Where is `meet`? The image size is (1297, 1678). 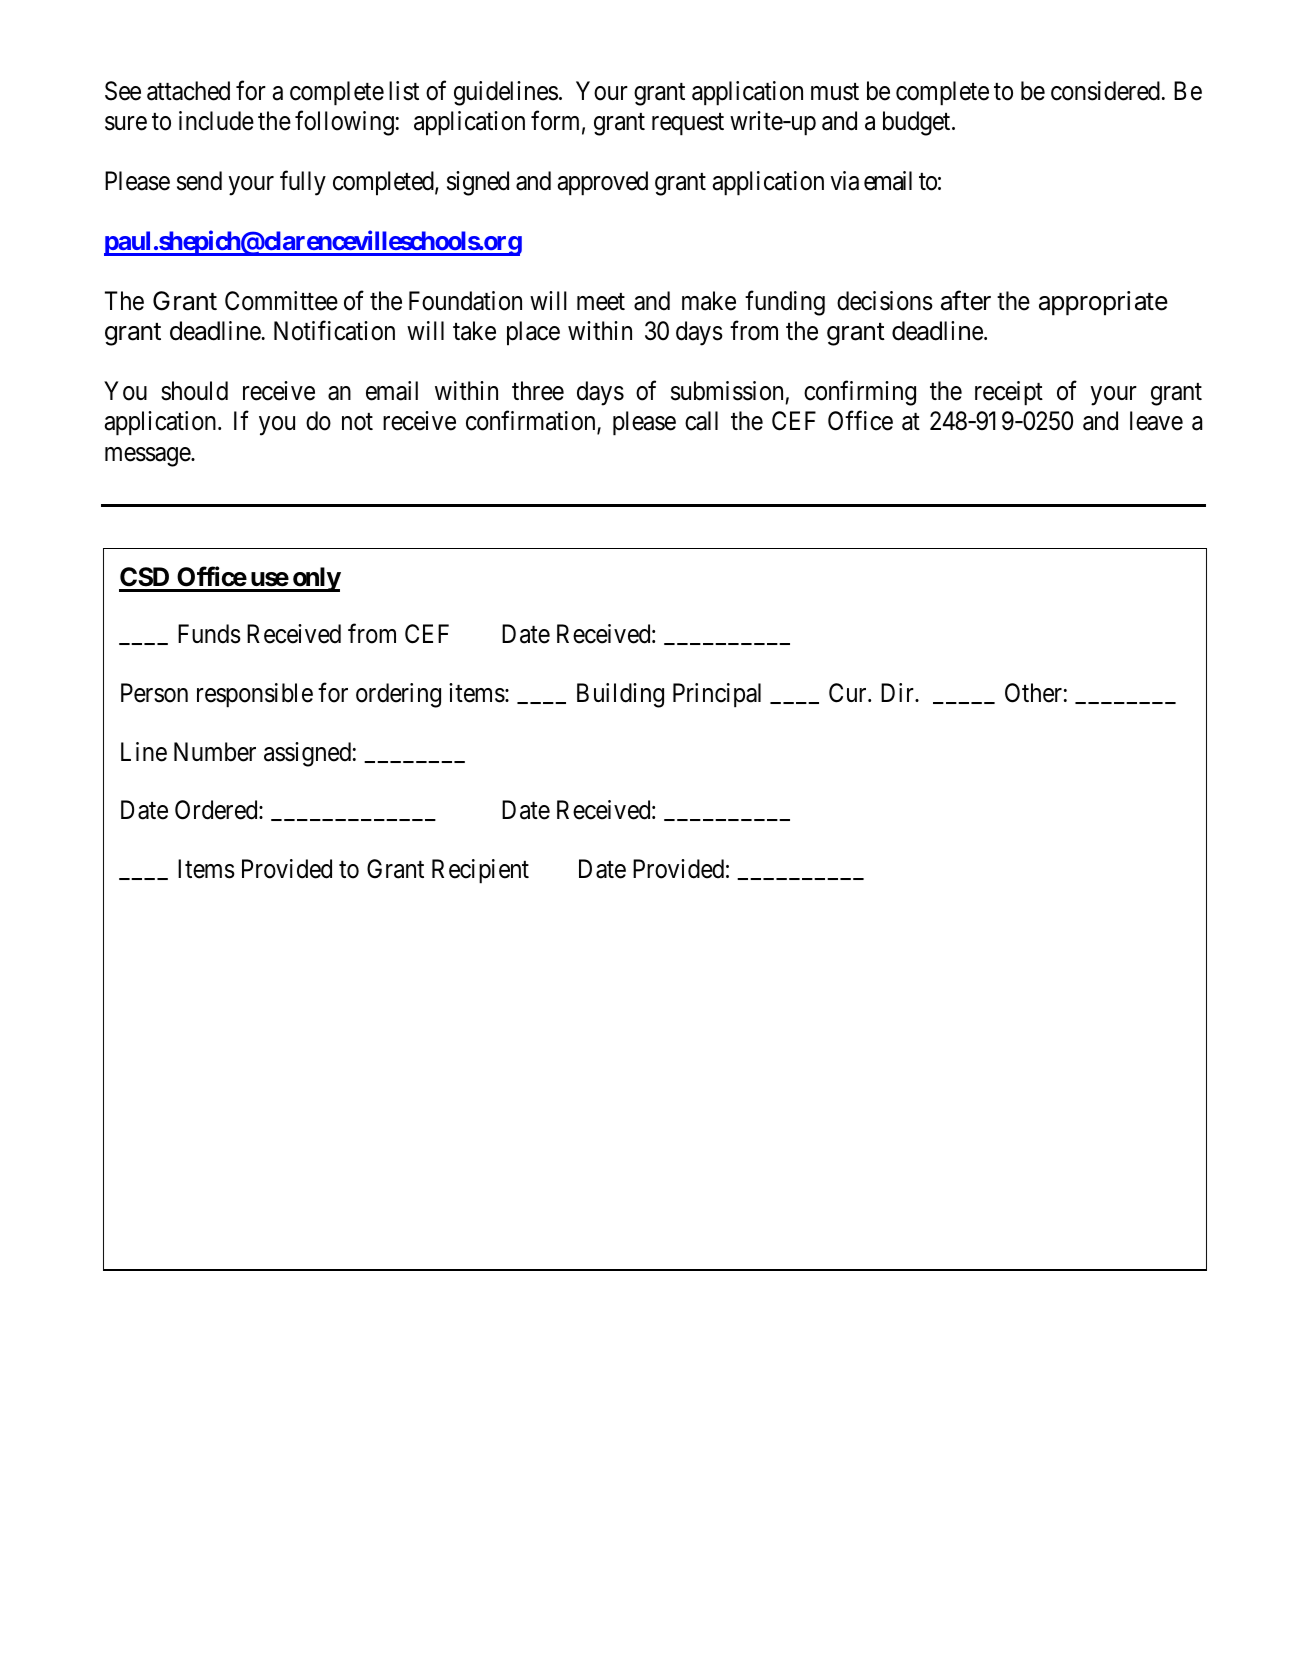 meet is located at coordinates (601, 302).
